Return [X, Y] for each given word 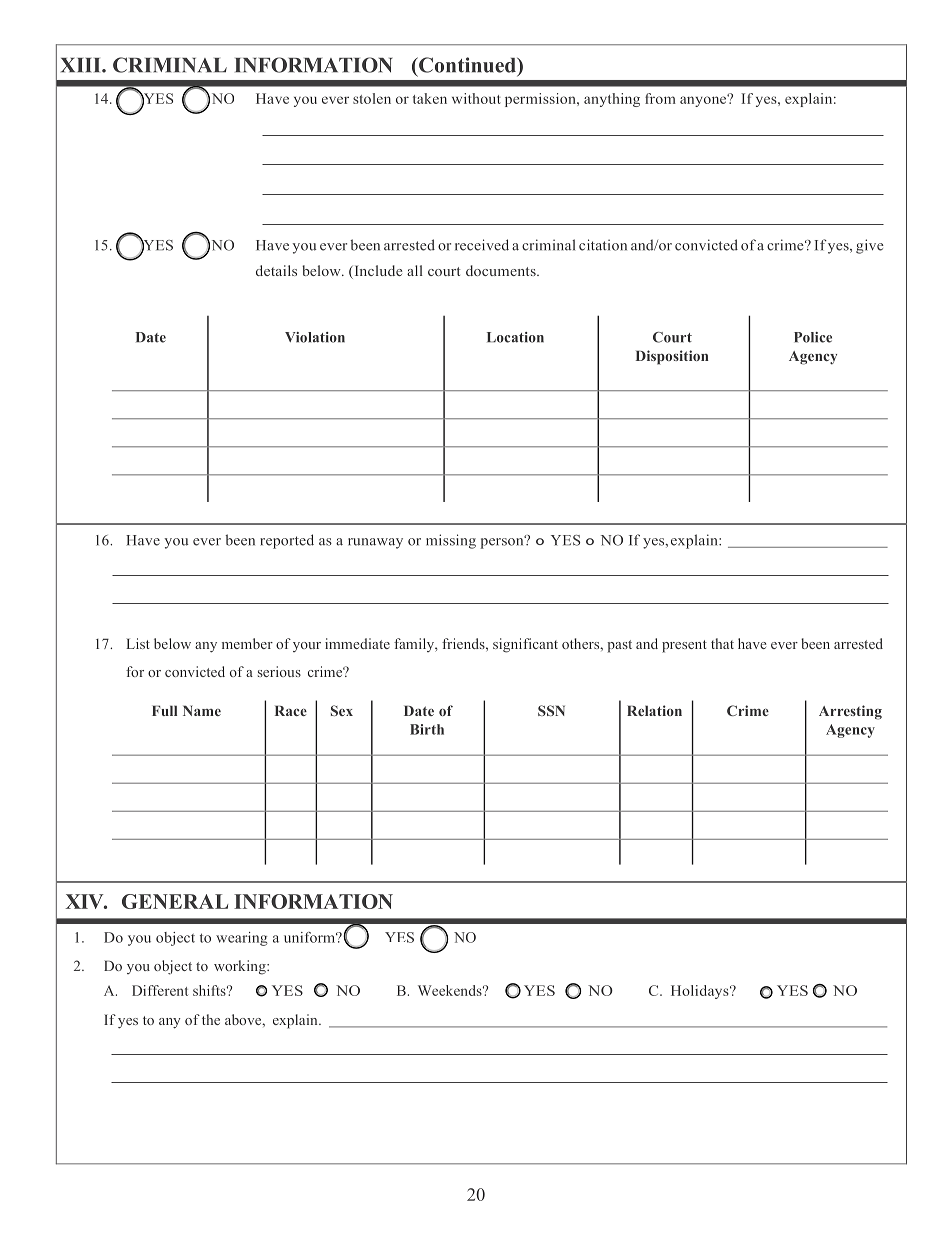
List [138, 643]
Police [813, 337]
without [476, 98]
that [722, 643]
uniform [311, 937]
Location [515, 337]
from [660, 98]
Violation [315, 337]
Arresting [850, 712]
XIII [82, 65]
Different [160, 990]
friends [464, 643]
